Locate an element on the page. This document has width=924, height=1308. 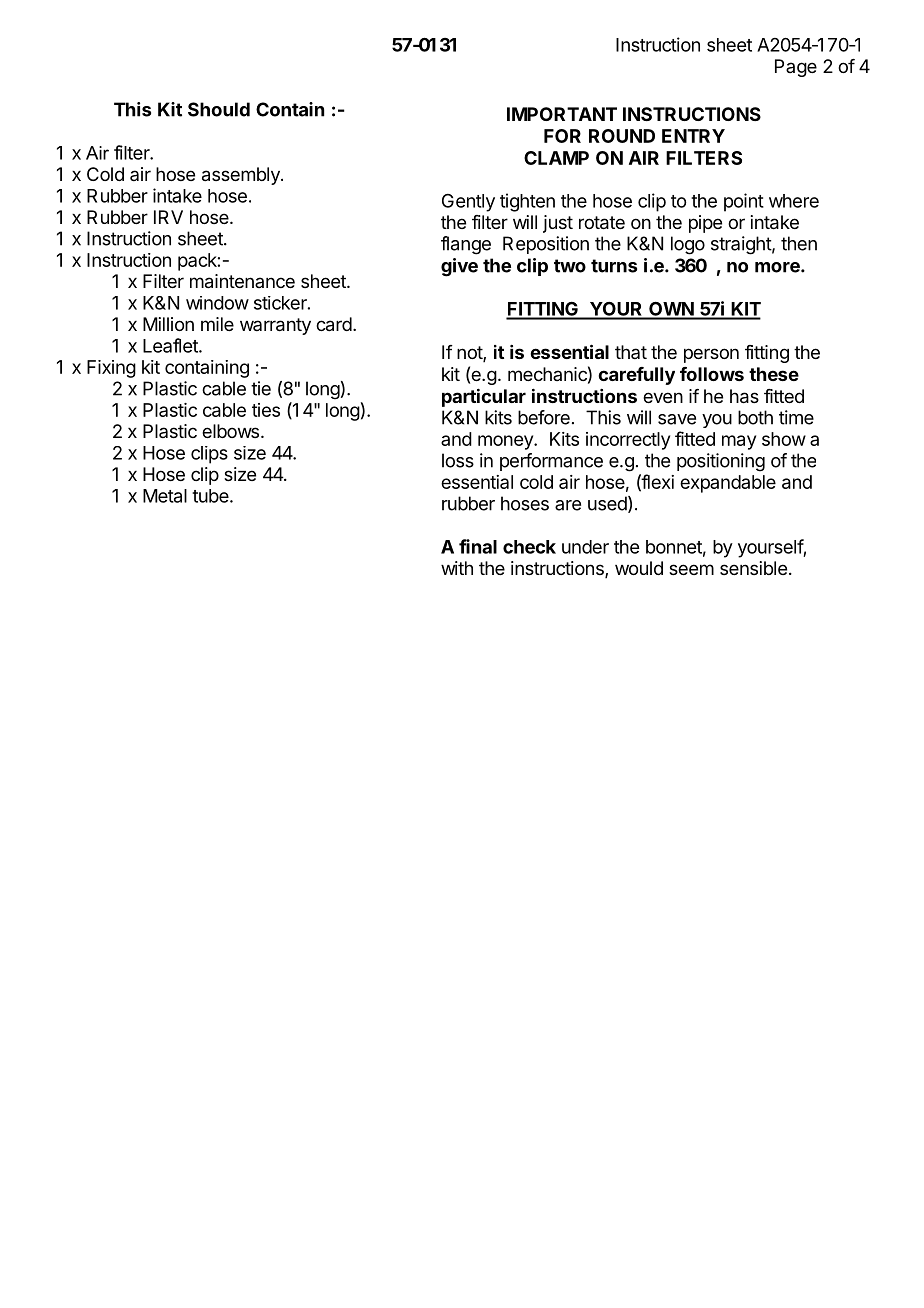
tube is located at coordinates (210, 496).
